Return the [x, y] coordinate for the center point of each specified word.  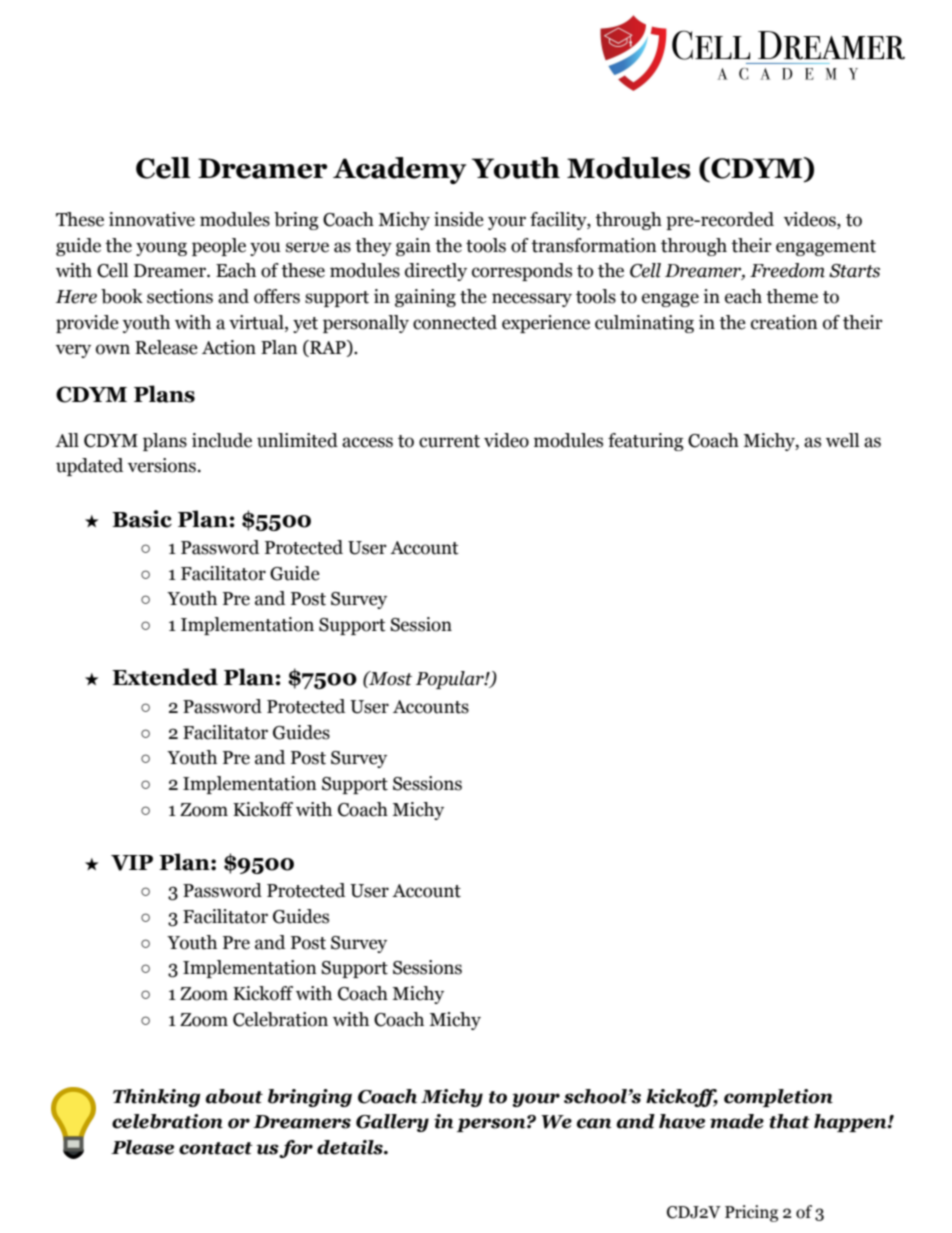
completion [778, 1098]
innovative [152, 219]
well [842, 440]
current [449, 441]
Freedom [787, 270]
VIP [132, 863]
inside [459, 219]
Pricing [751, 1213]
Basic [142, 519]
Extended [165, 677]
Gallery [392, 1123]
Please [142, 1147]
